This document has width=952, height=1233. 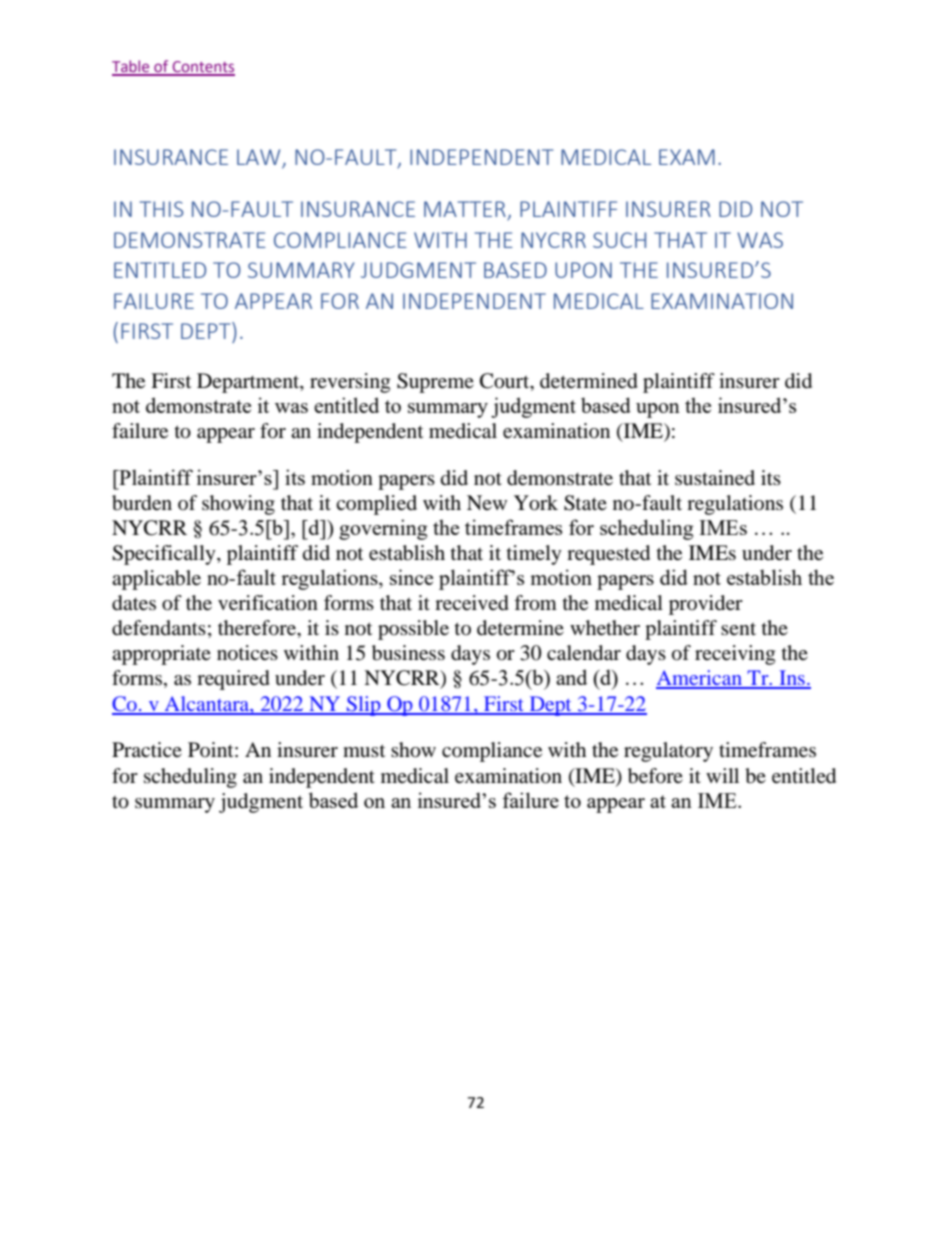 What do you see at coordinates (364, 750) in the document?
I see `must` at bounding box center [364, 750].
